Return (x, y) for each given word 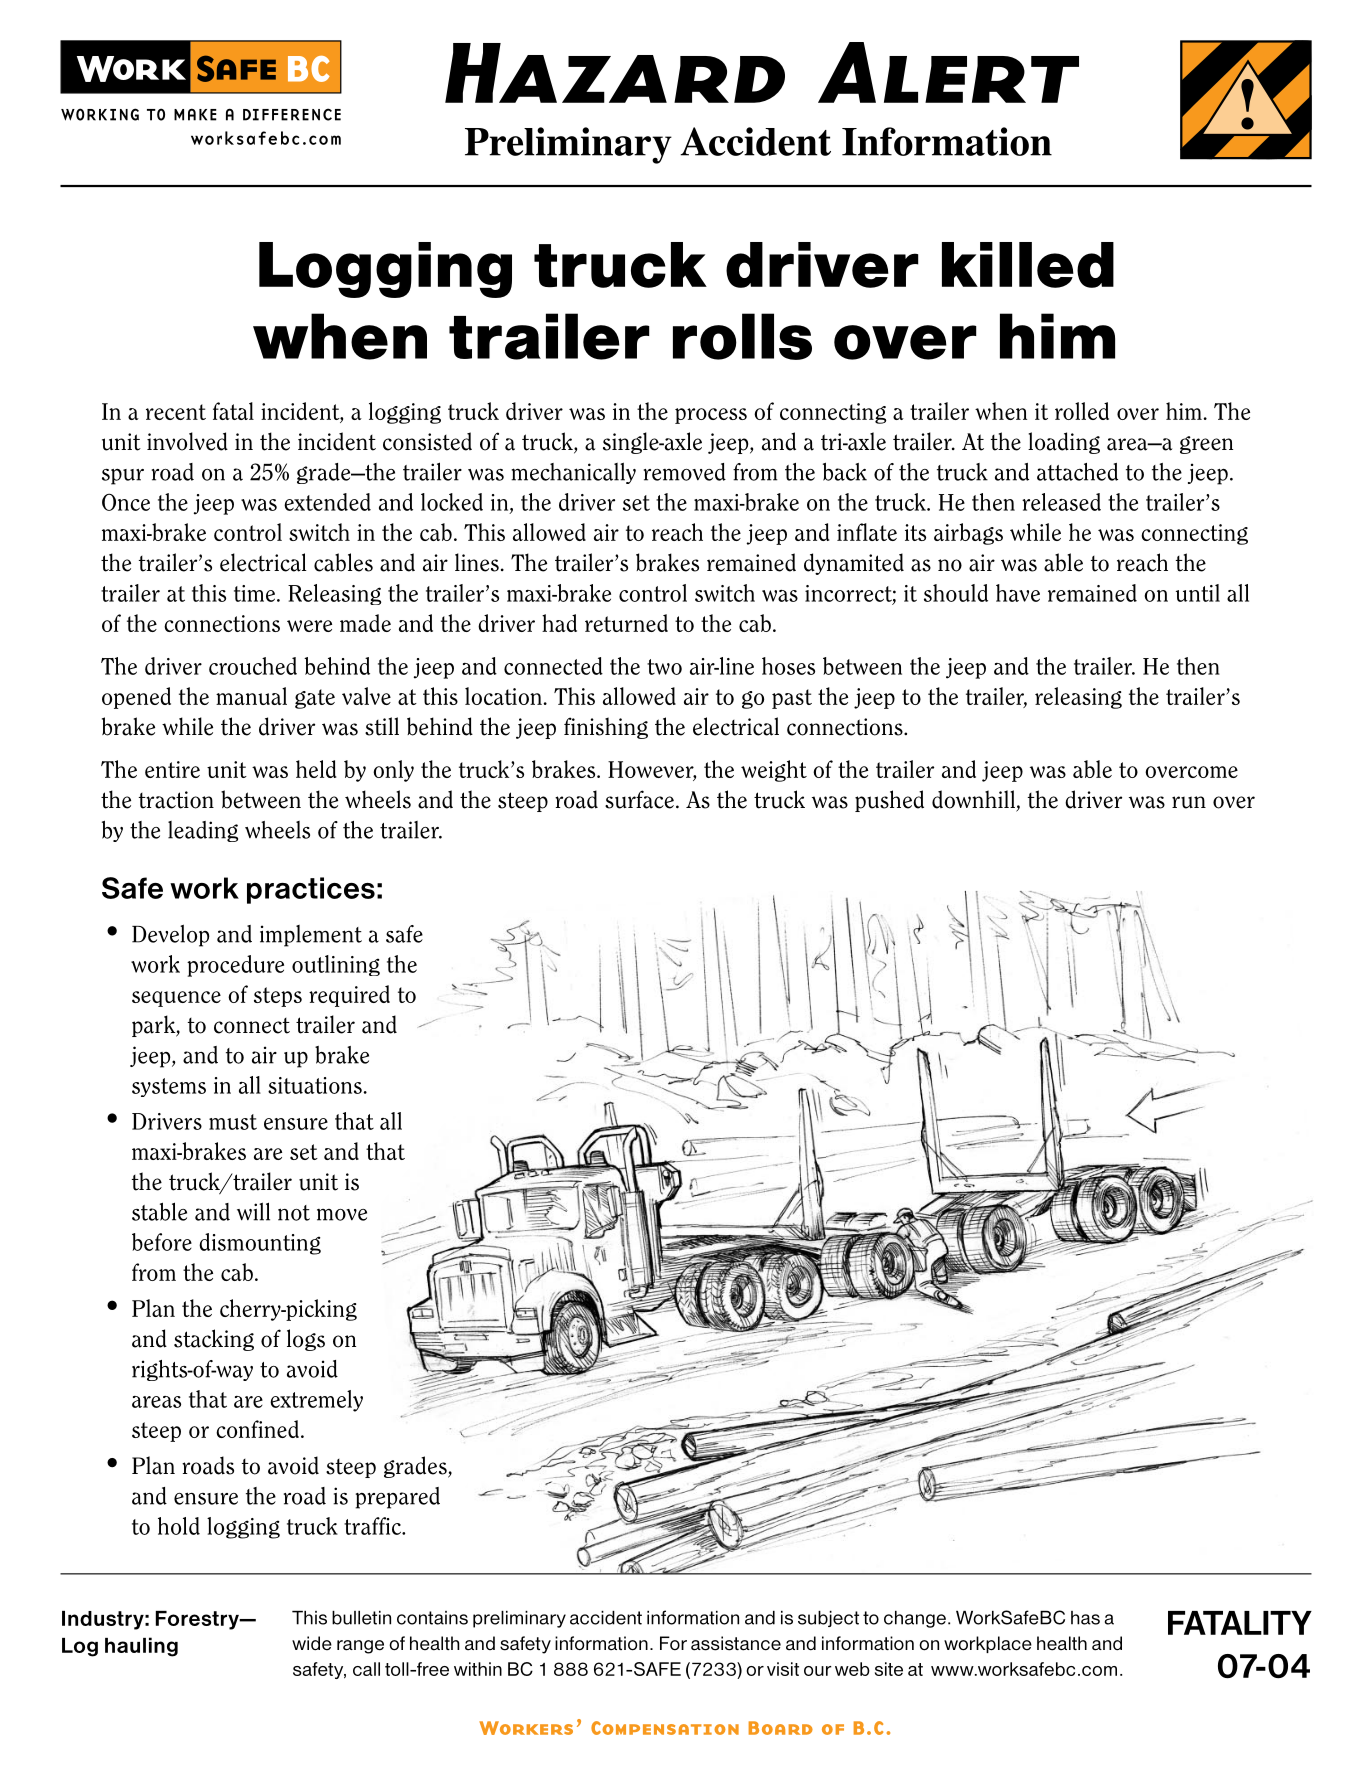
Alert (948, 72)
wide (312, 1643)
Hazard (615, 73)
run (1189, 802)
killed (1028, 265)
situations (316, 1085)
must (233, 1122)
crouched (253, 666)
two (664, 667)
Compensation (665, 1728)
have (1018, 593)
